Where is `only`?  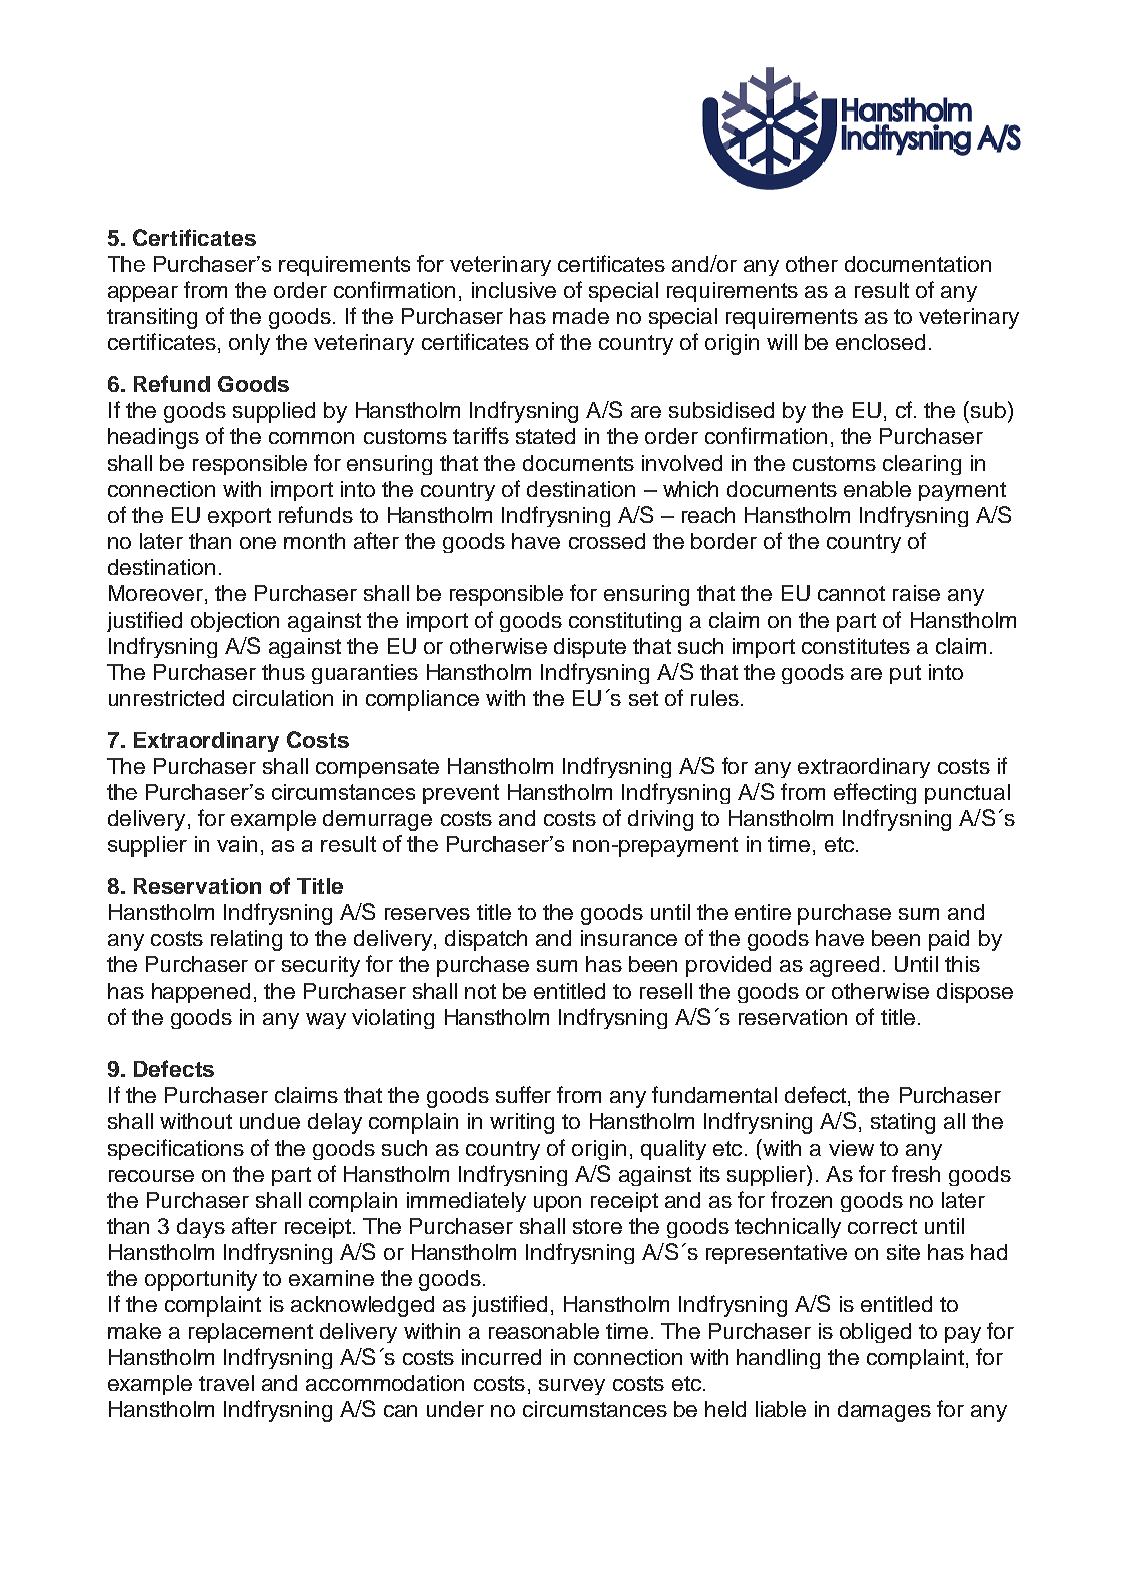
only is located at coordinates (249, 344).
